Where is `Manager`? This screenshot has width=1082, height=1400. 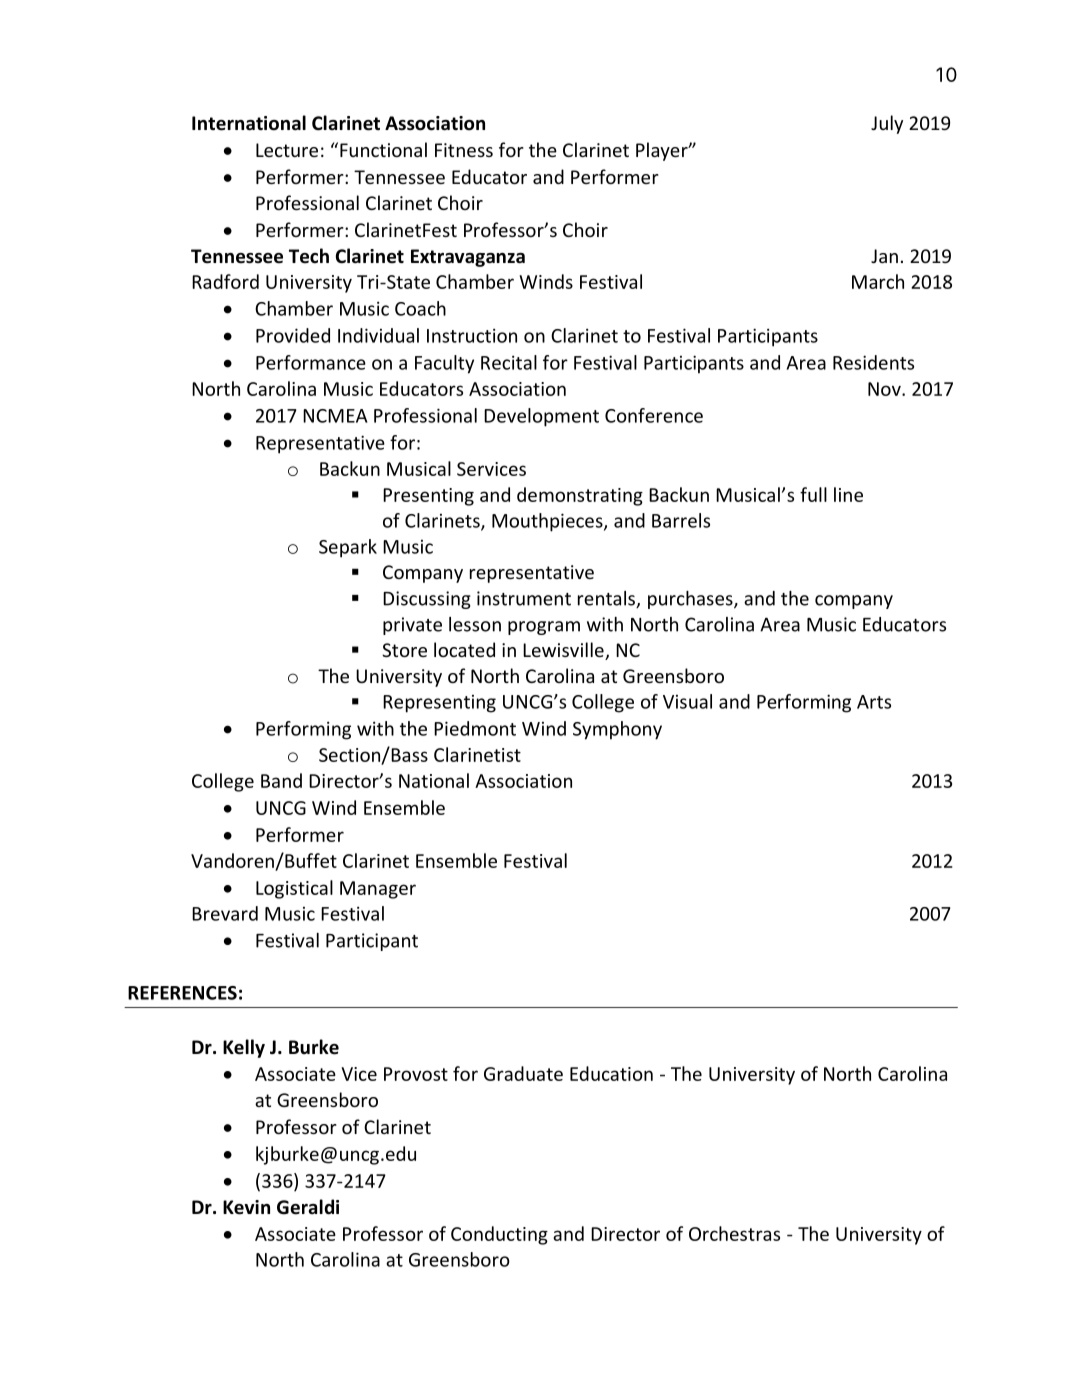
Manager is located at coordinates (378, 890).
